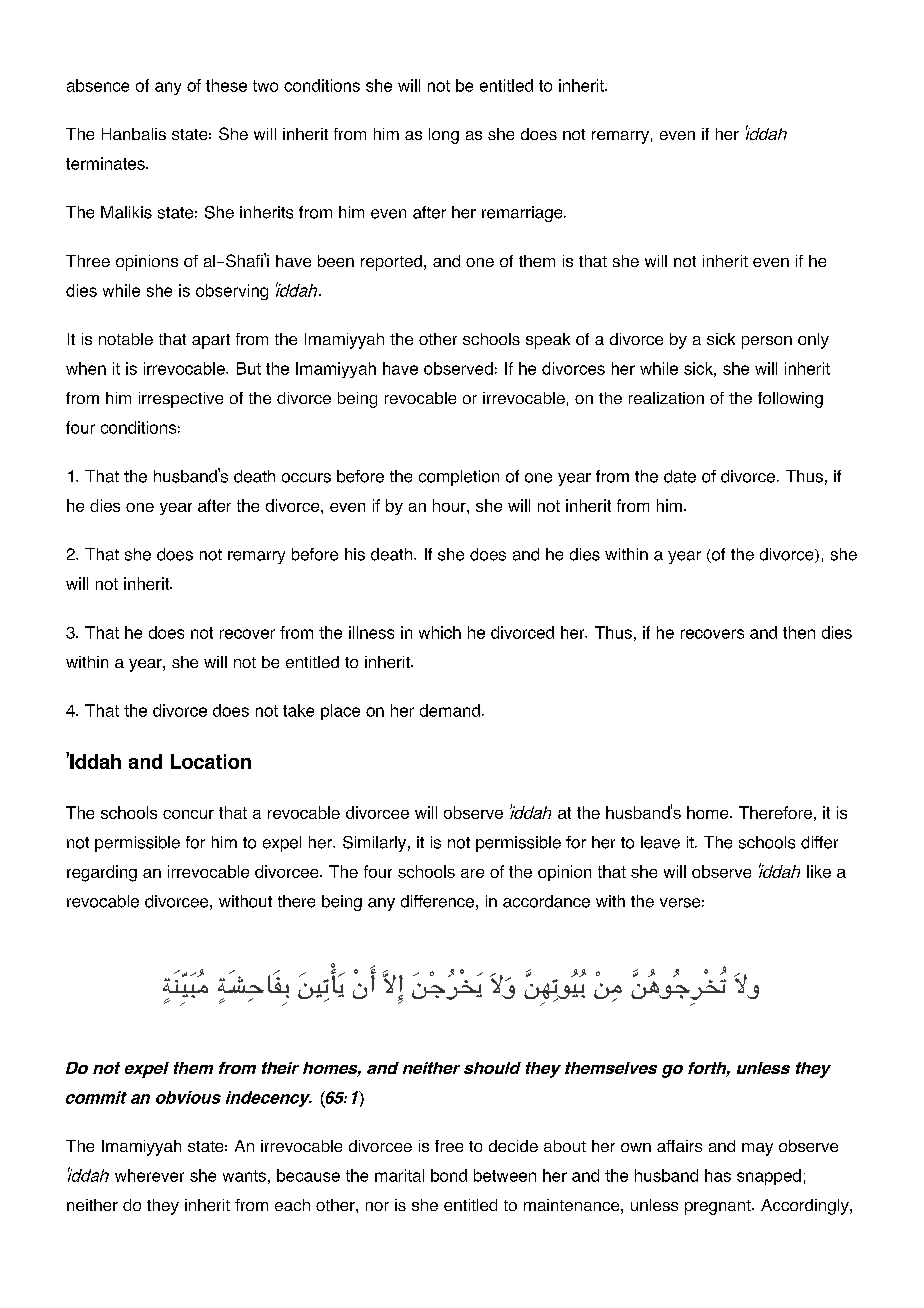  Describe the element at coordinates (799, 632) in the screenshot. I see `then` at that location.
